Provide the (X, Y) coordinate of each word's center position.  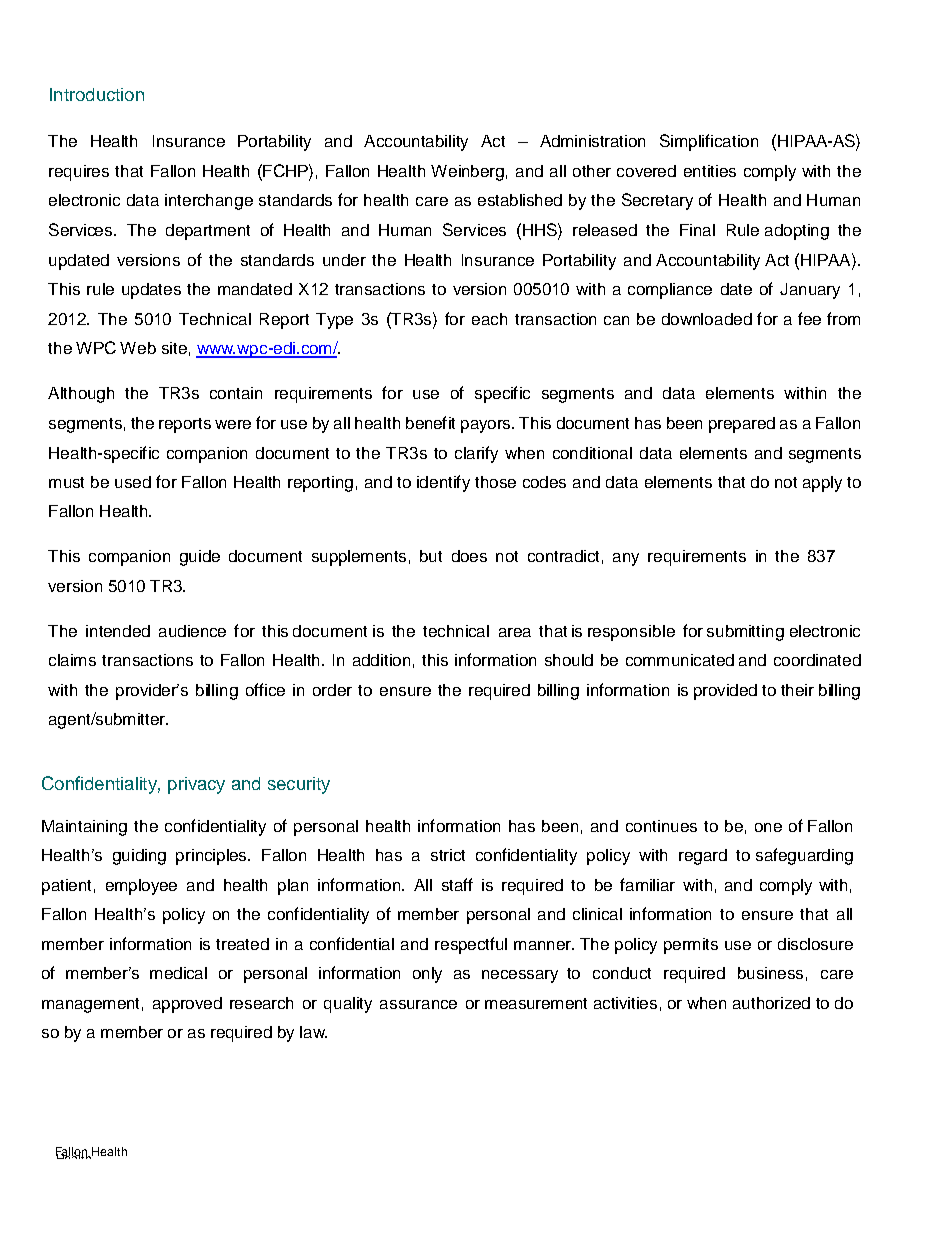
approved (187, 1005)
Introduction (97, 94)
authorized (771, 1003)
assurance (418, 1004)
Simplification (709, 142)
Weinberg (467, 173)
